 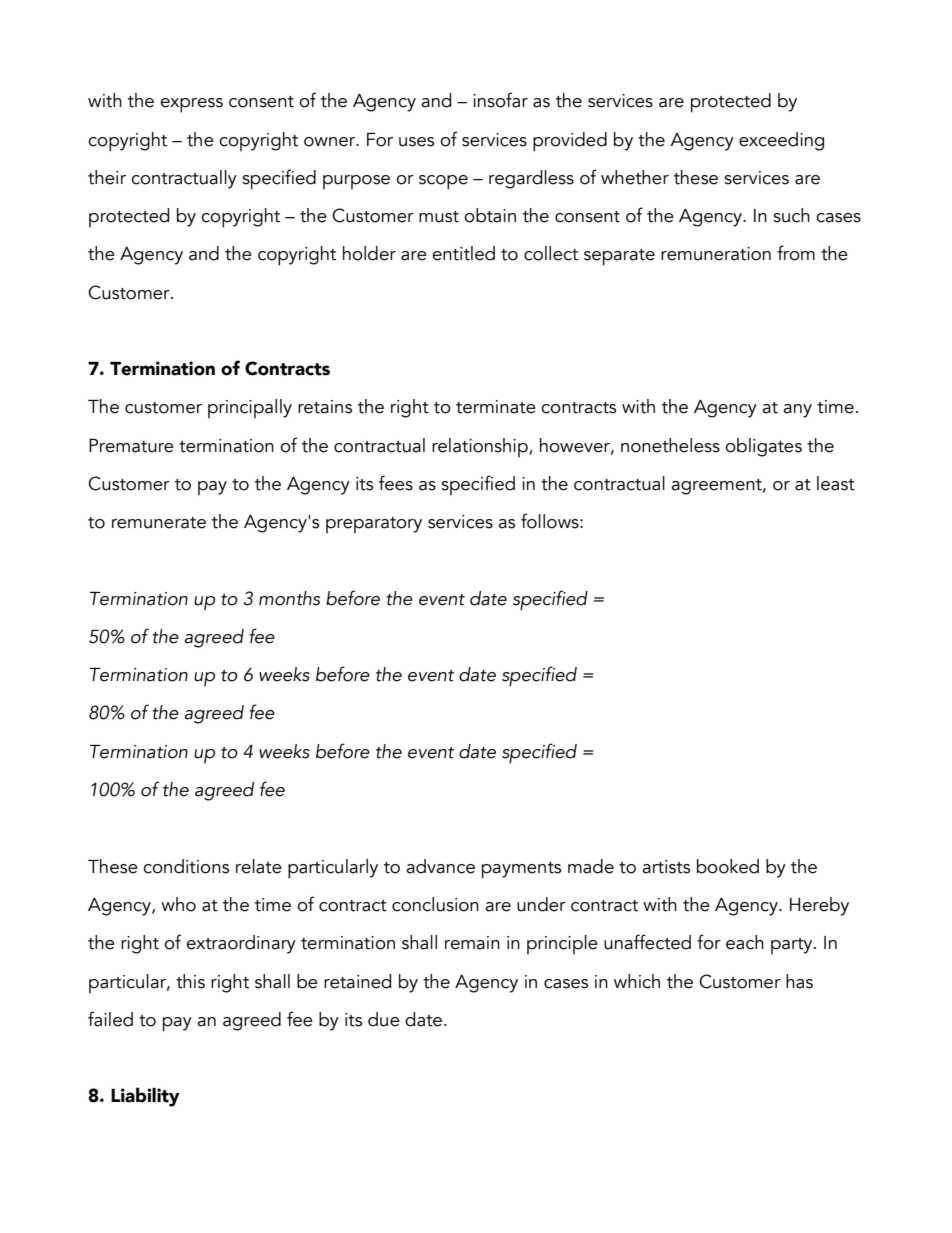 I want to click on Liability, so click(x=145, y=1097).
